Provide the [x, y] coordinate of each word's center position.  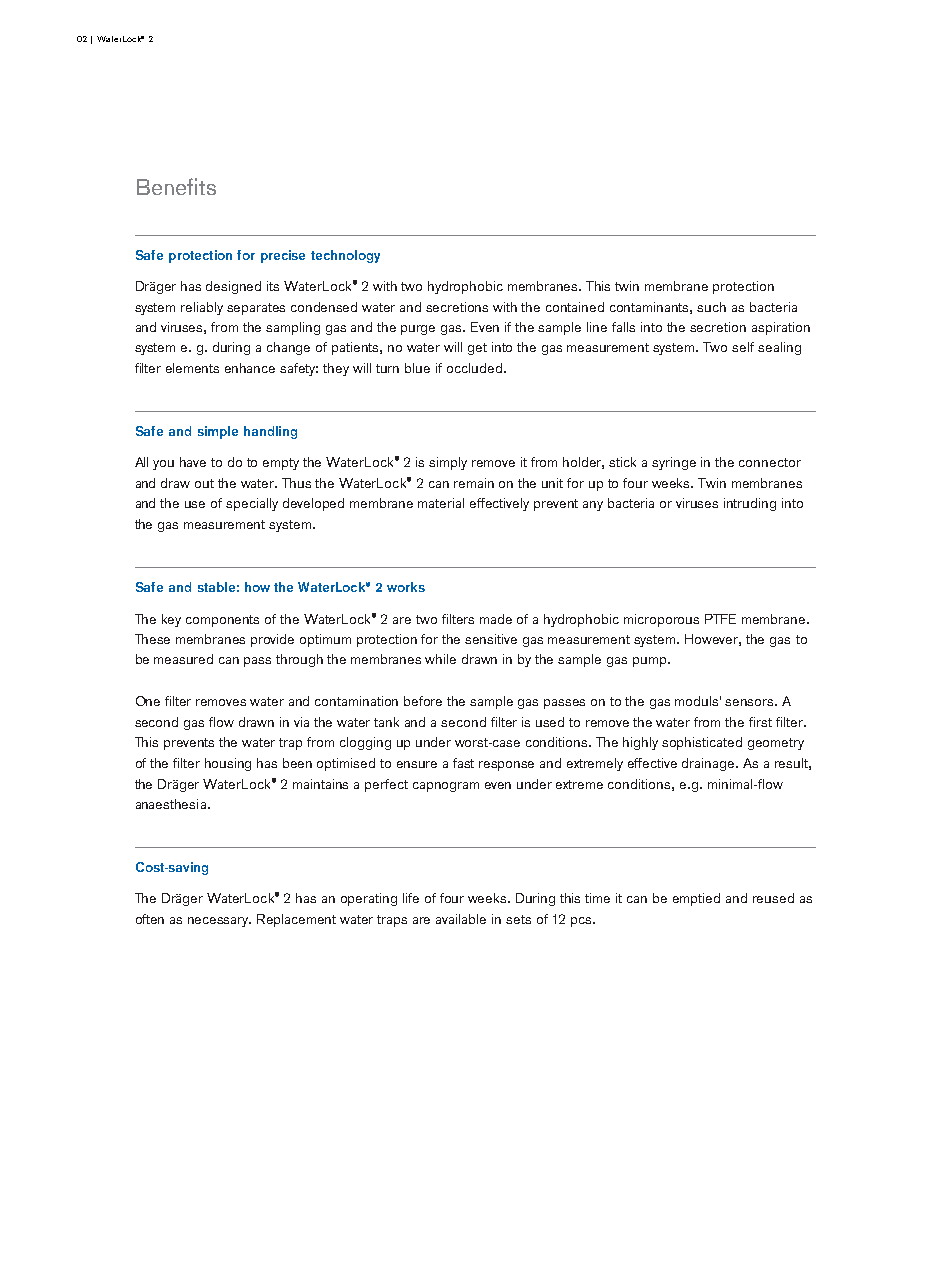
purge [418, 330]
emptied [696, 899]
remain [474, 483]
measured [183, 659]
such [711, 307]
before [423, 701]
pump [651, 662]
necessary [219, 922]
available [461, 919]
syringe [674, 463]
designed [233, 287]
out [204, 483]
